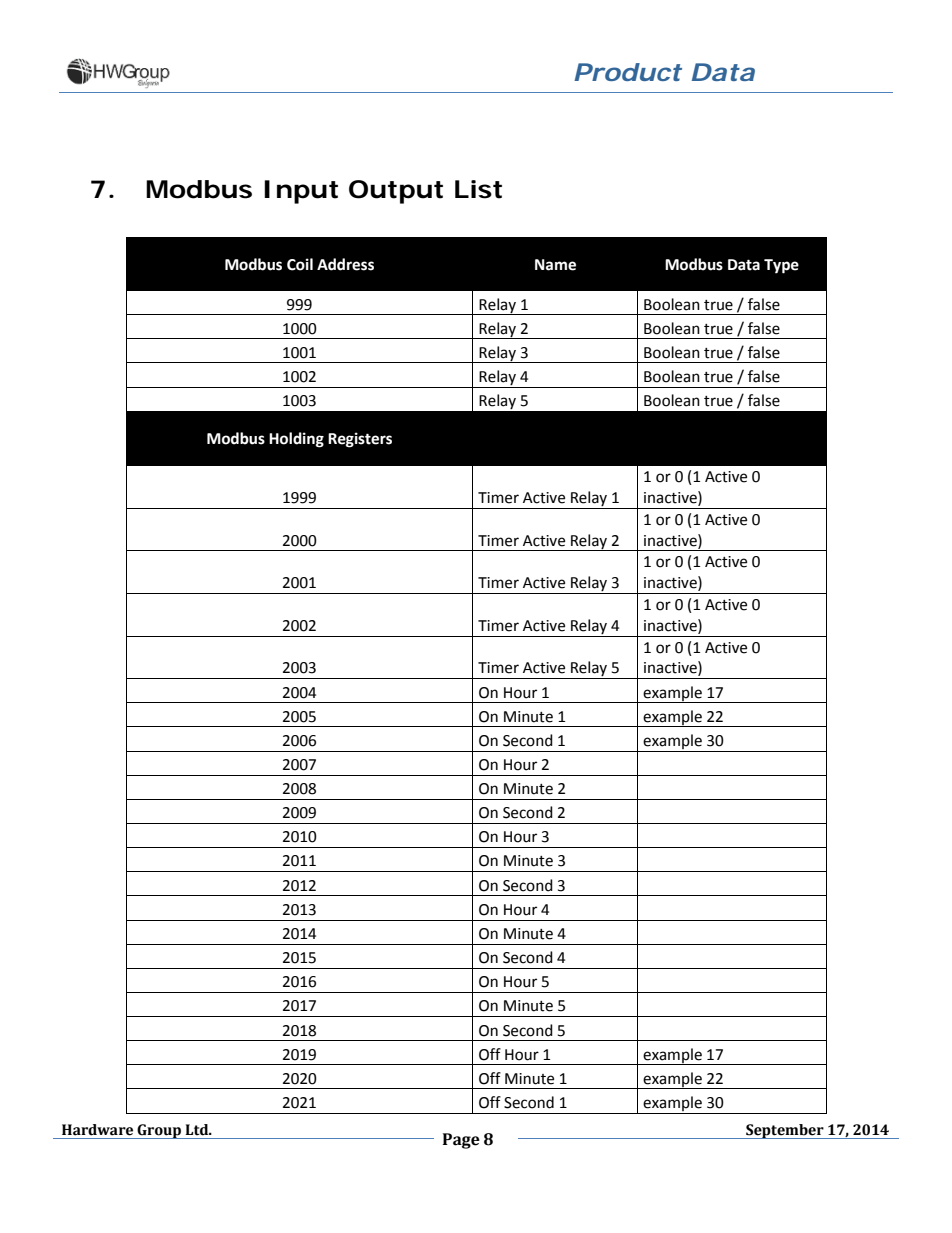  What do you see at coordinates (296, 440) in the screenshot?
I see `Holding` at bounding box center [296, 440].
